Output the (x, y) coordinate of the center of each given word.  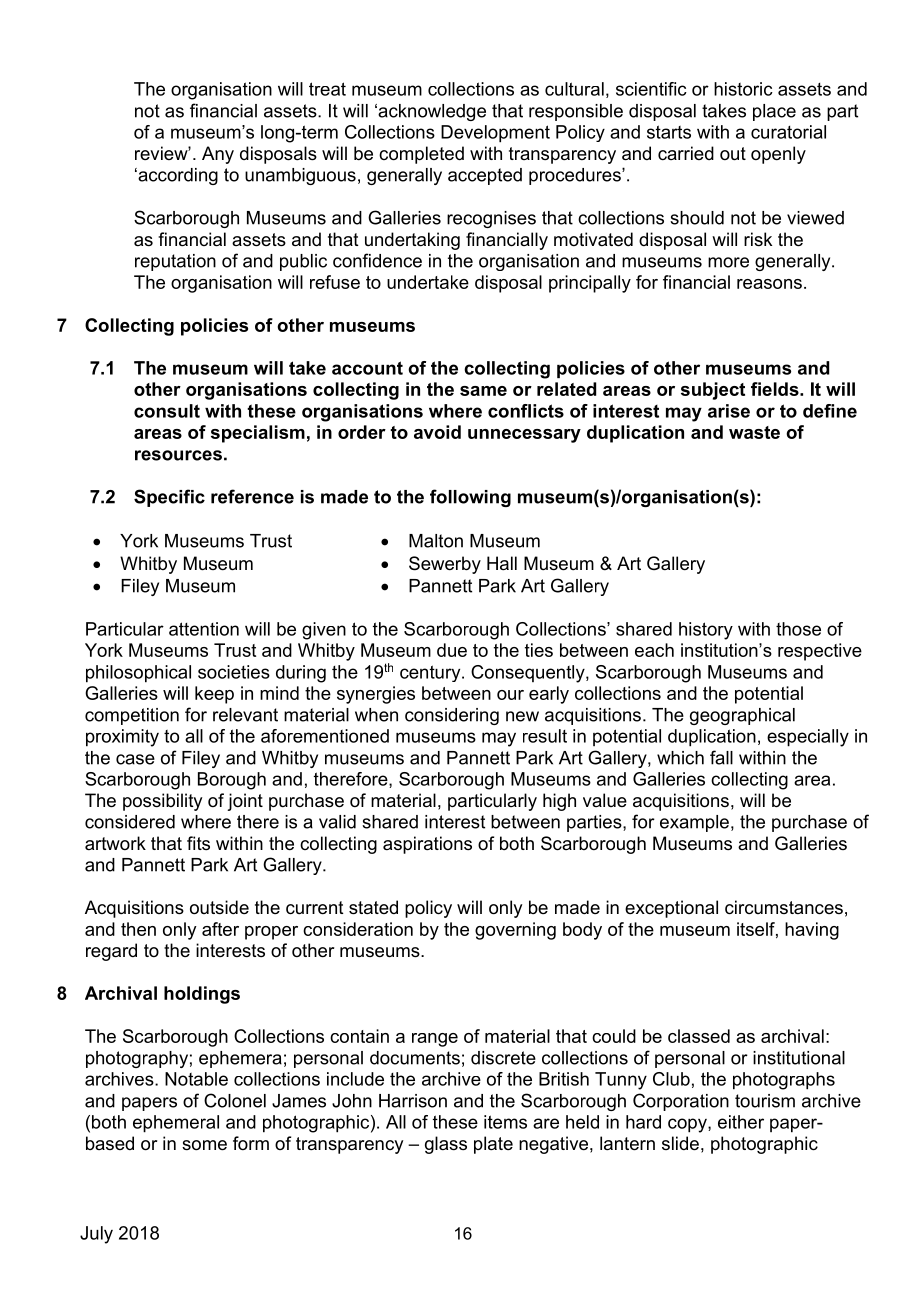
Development (495, 134)
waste (754, 432)
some (204, 1145)
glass (446, 1145)
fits (198, 843)
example (694, 823)
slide (680, 1143)
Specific (169, 498)
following (470, 498)
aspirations (427, 845)
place (774, 112)
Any (218, 155)
